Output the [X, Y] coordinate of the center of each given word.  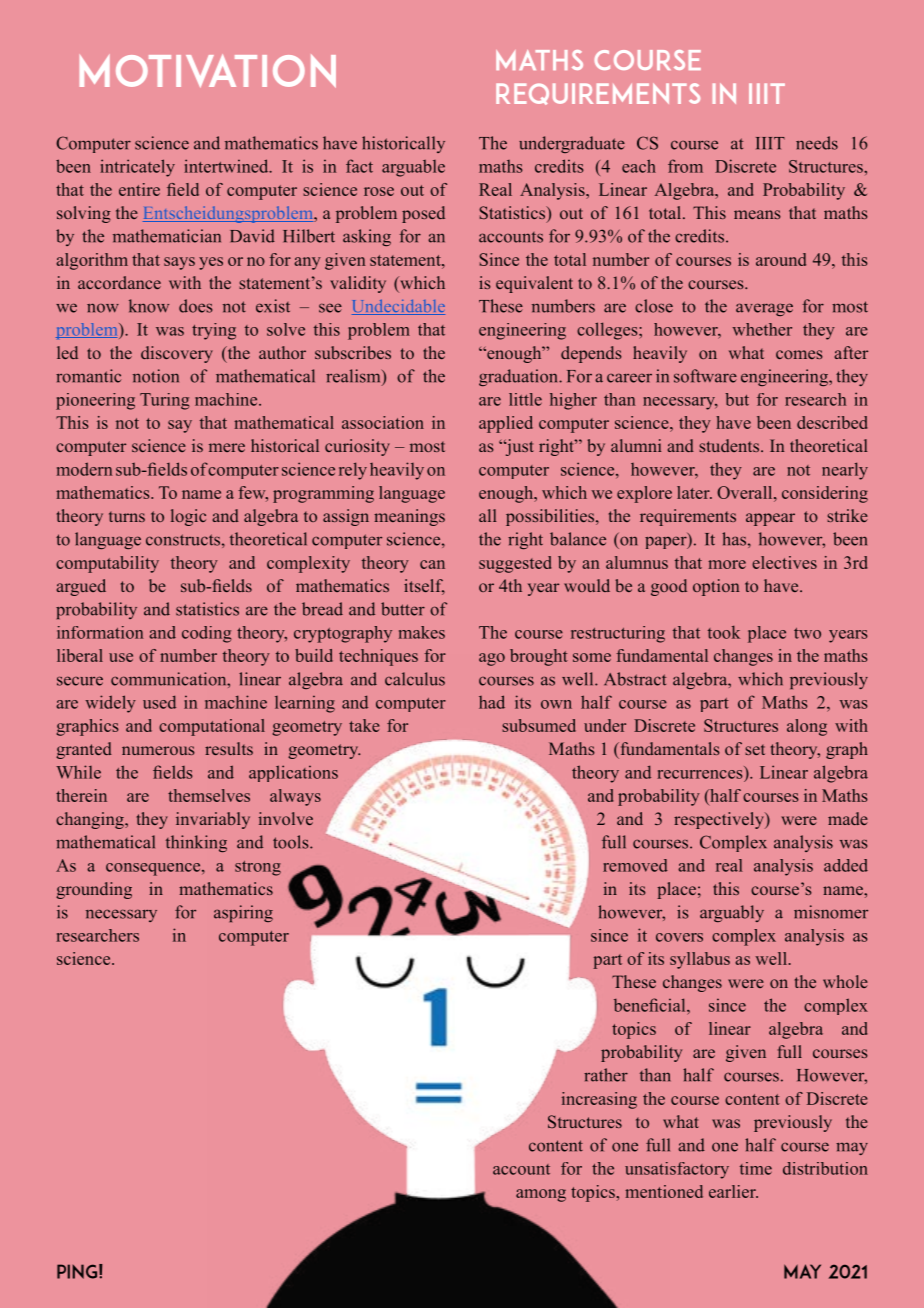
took [724, 632]
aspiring [243, 913]
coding [207, 634]
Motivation [208, 71]
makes [422, 632]
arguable [413, 168]
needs [817, 143]
